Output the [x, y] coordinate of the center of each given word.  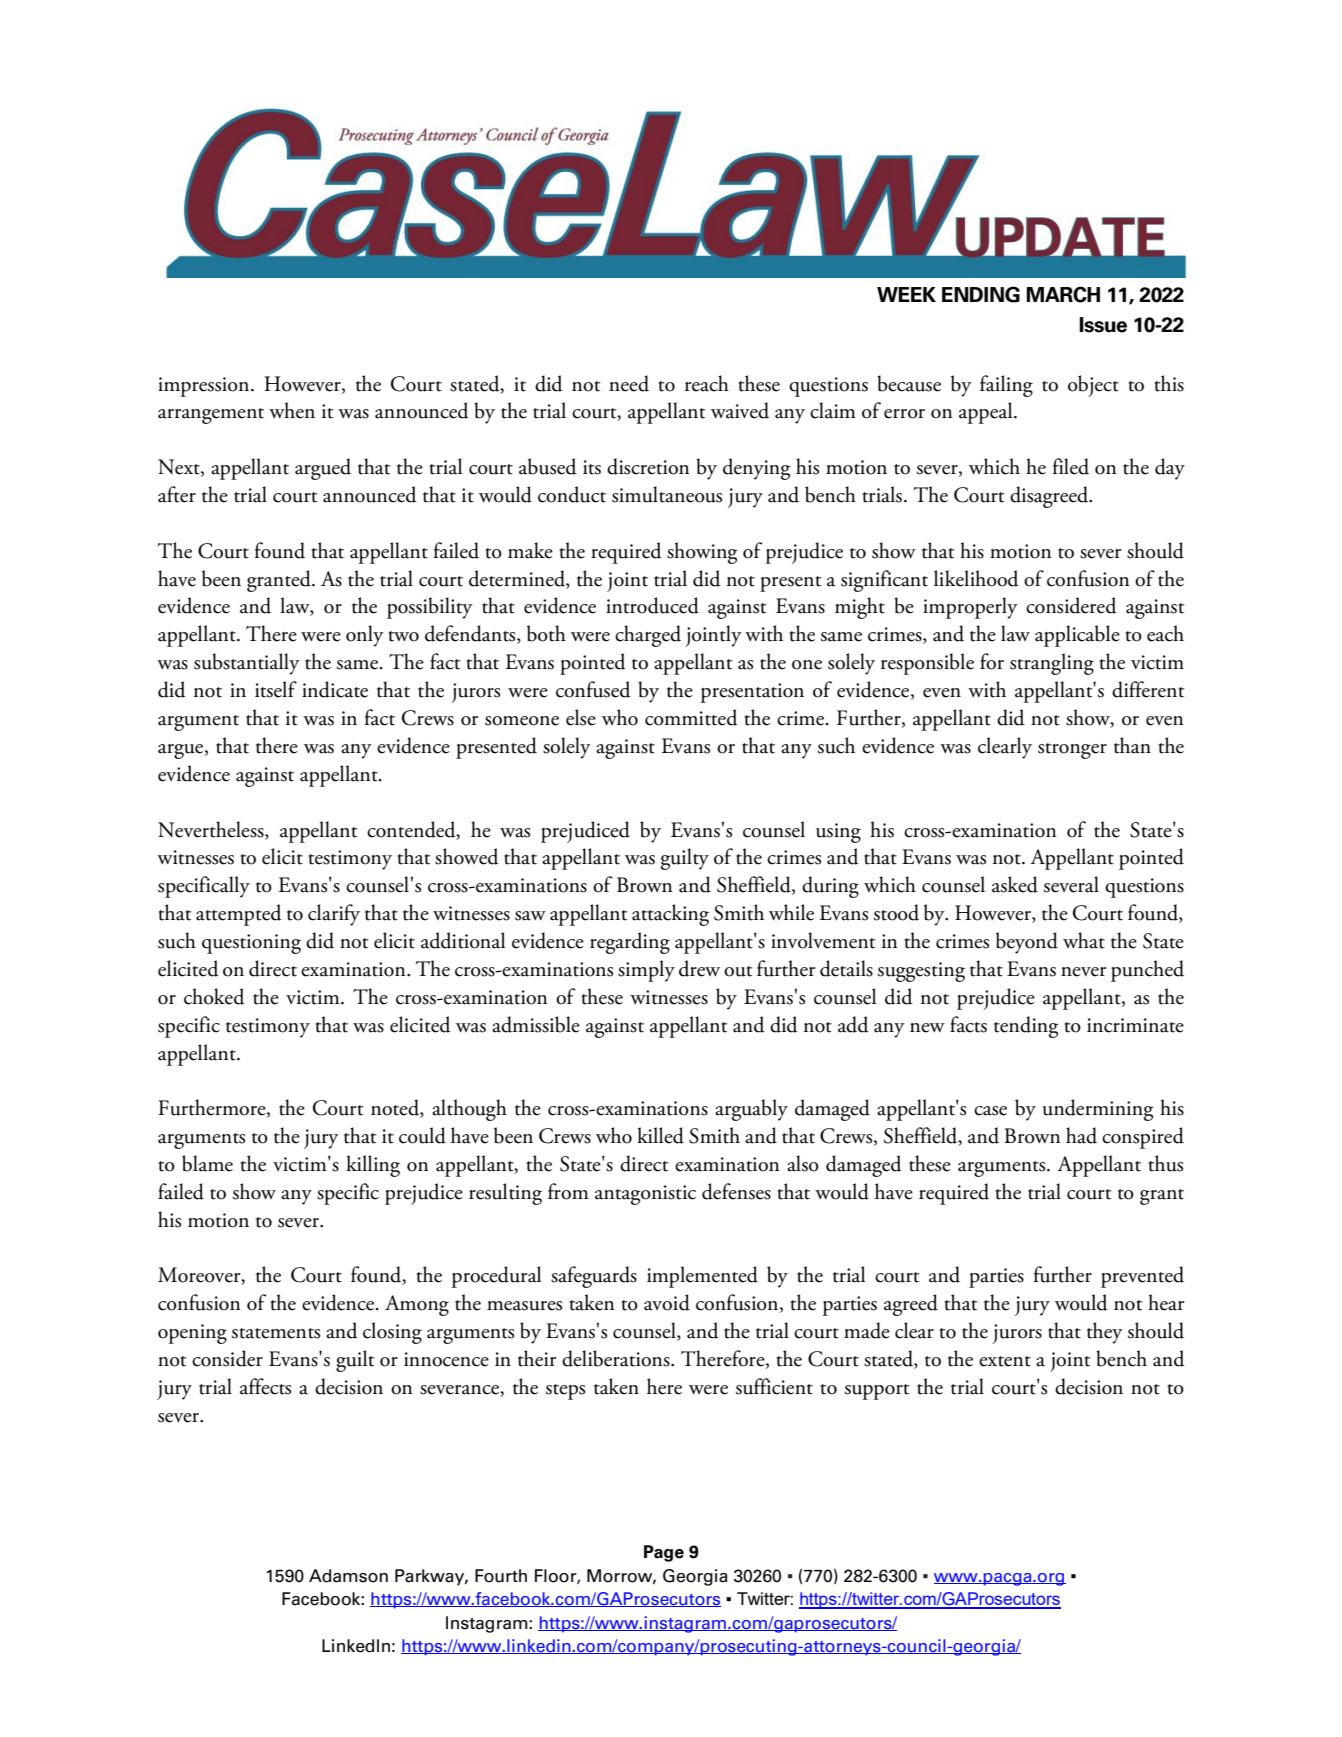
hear [1166, 1302]
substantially [247, 664]
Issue [1103, 325]
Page [664, 1553]
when [292, 410]
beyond [1027, 943]
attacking [670, 915]
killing [373, 1166]
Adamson [348, 1576]
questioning [251, 944]
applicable [1077, 636]
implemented [702, 1277]
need [629, 383]
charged [648, 636]
